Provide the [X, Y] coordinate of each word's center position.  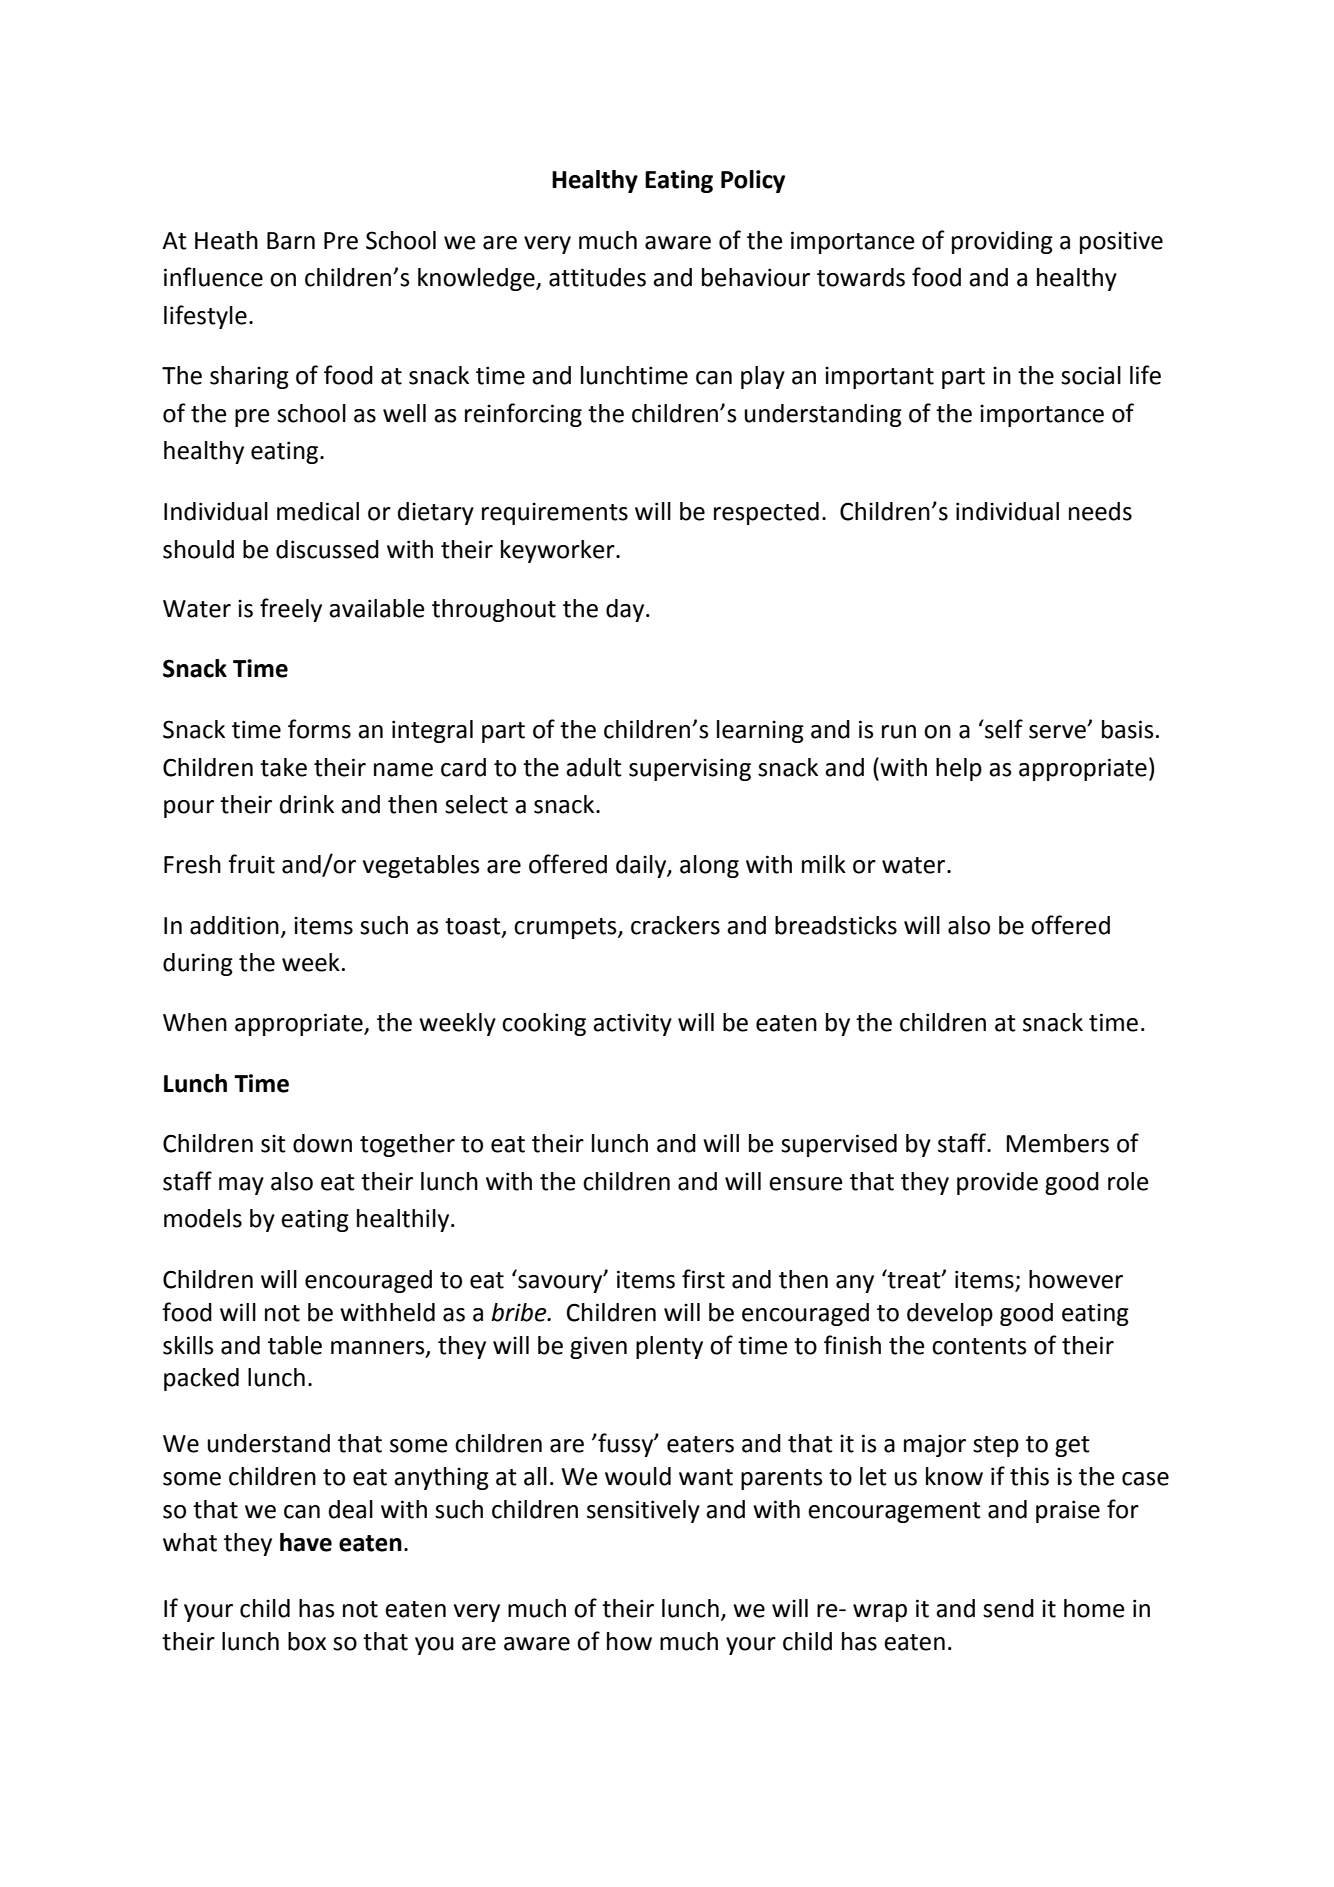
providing [1002, 242]
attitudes [597, 277]
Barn [291, 241]
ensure [806, 1184]
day [626, 610]
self [1003, 729]
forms [319, 729]
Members [1057, 1143]
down [322, 1143]
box [307, 1641]
